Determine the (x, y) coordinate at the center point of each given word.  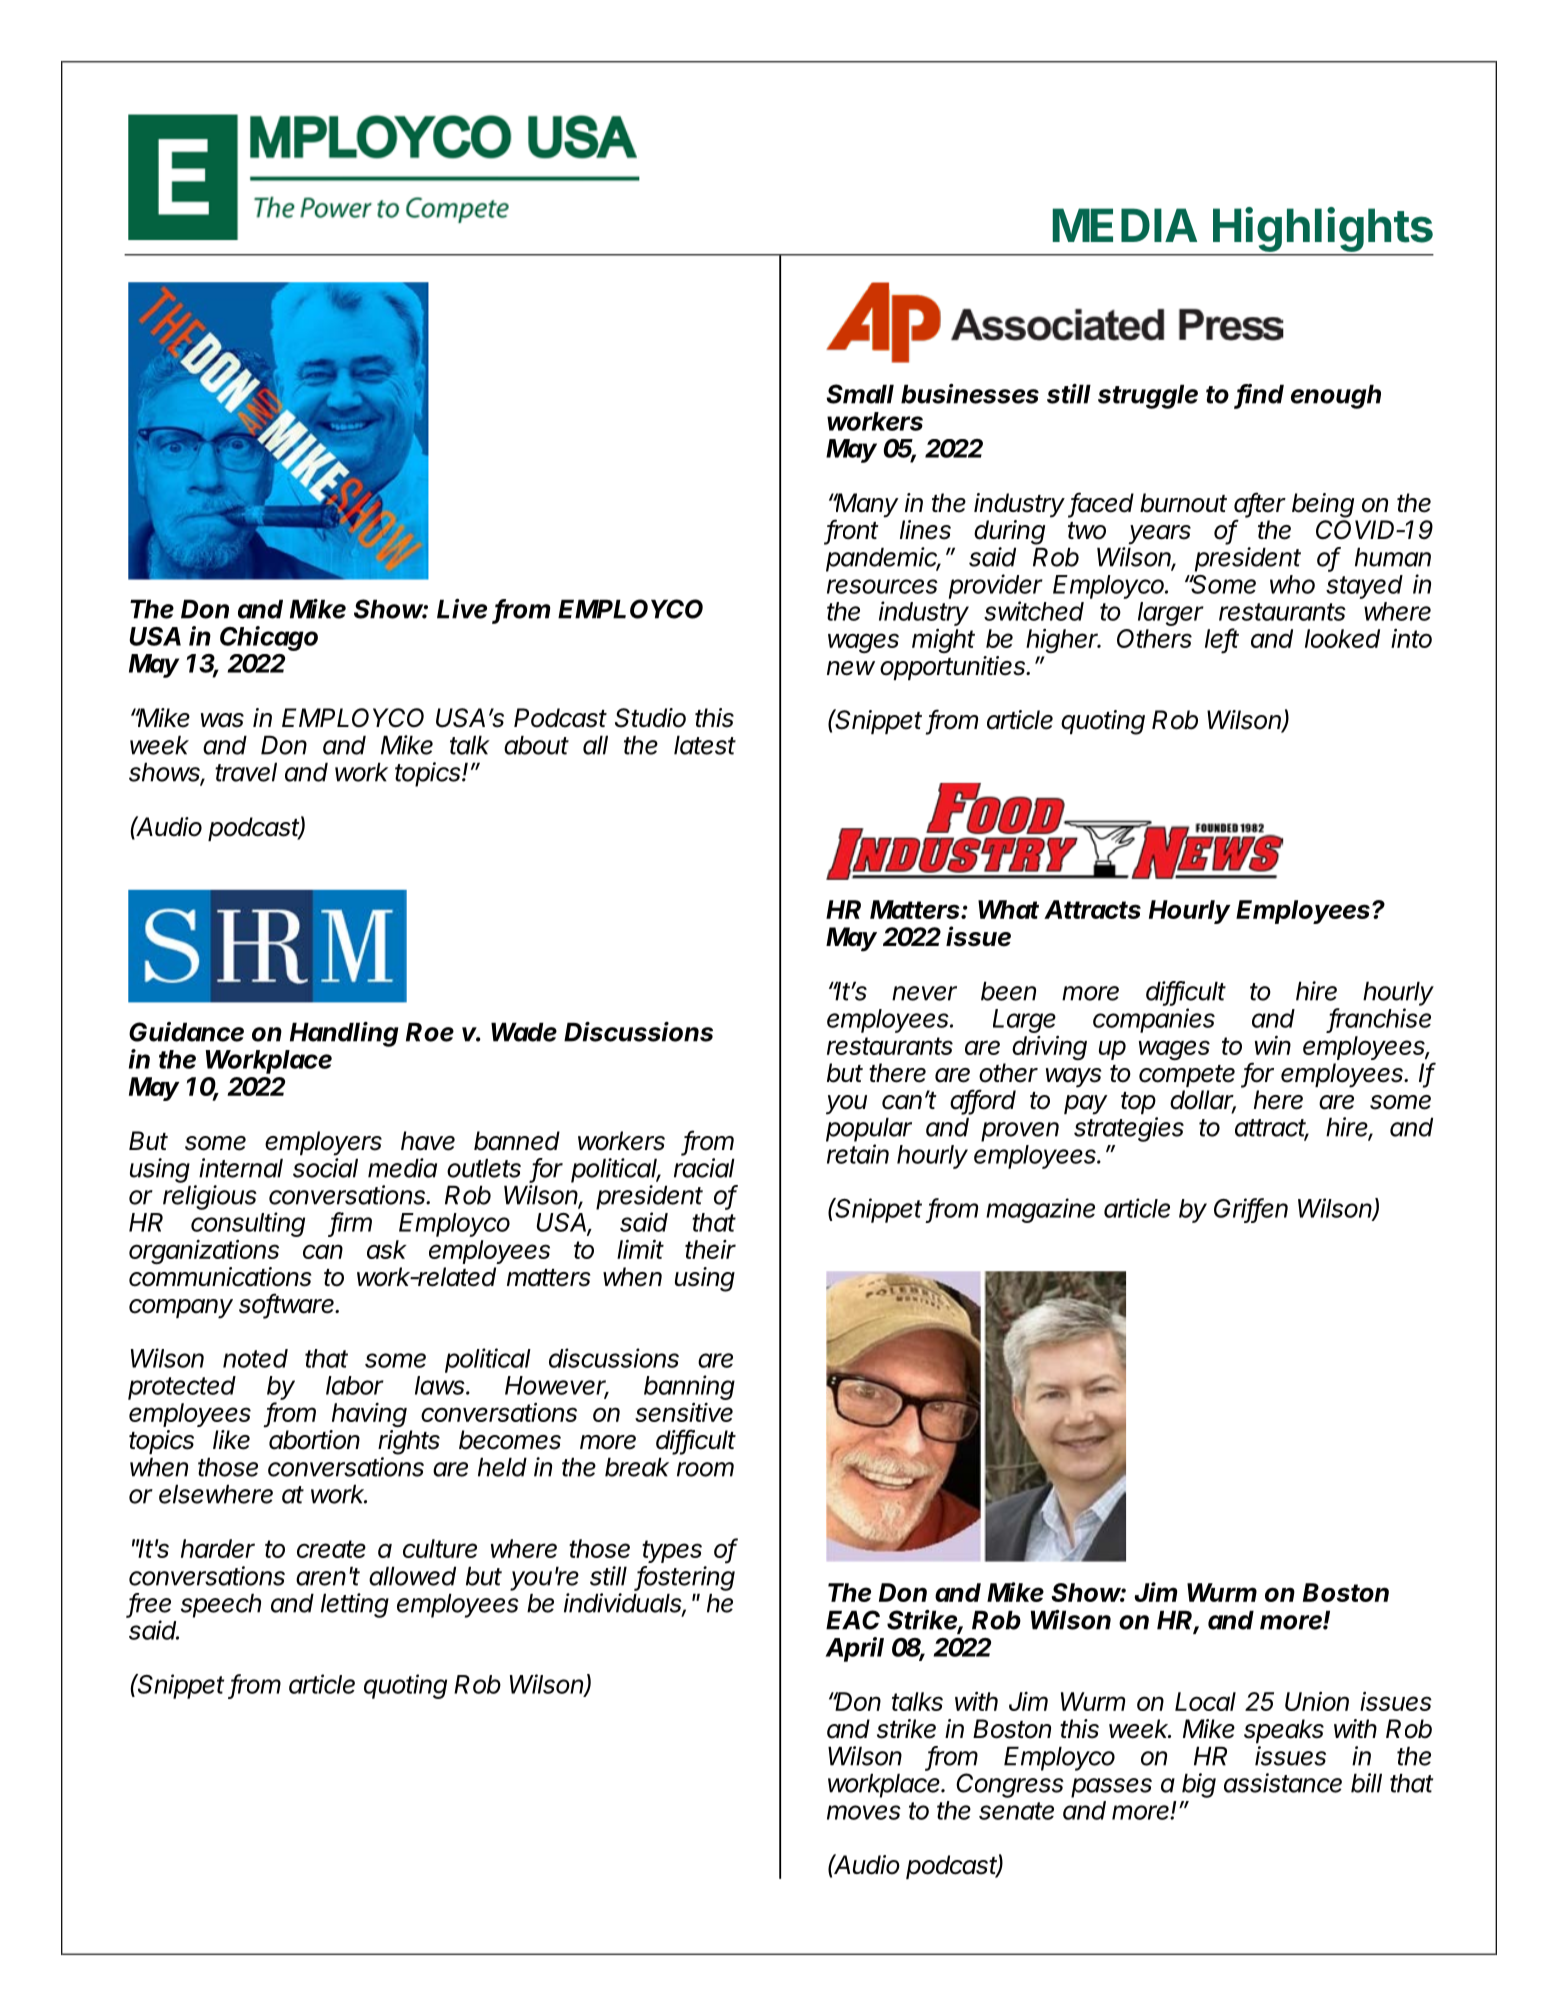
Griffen (1251, 1209)
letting (355, 1605)
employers (323, 1143)
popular (869, 1129)
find (1260, 395)
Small (860, 394)
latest (705, 745)
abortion (314, 1440)
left (1222, 639)
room (705, 1469)
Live (462, 609)
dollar (1203, 1101)
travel (246, 772)
